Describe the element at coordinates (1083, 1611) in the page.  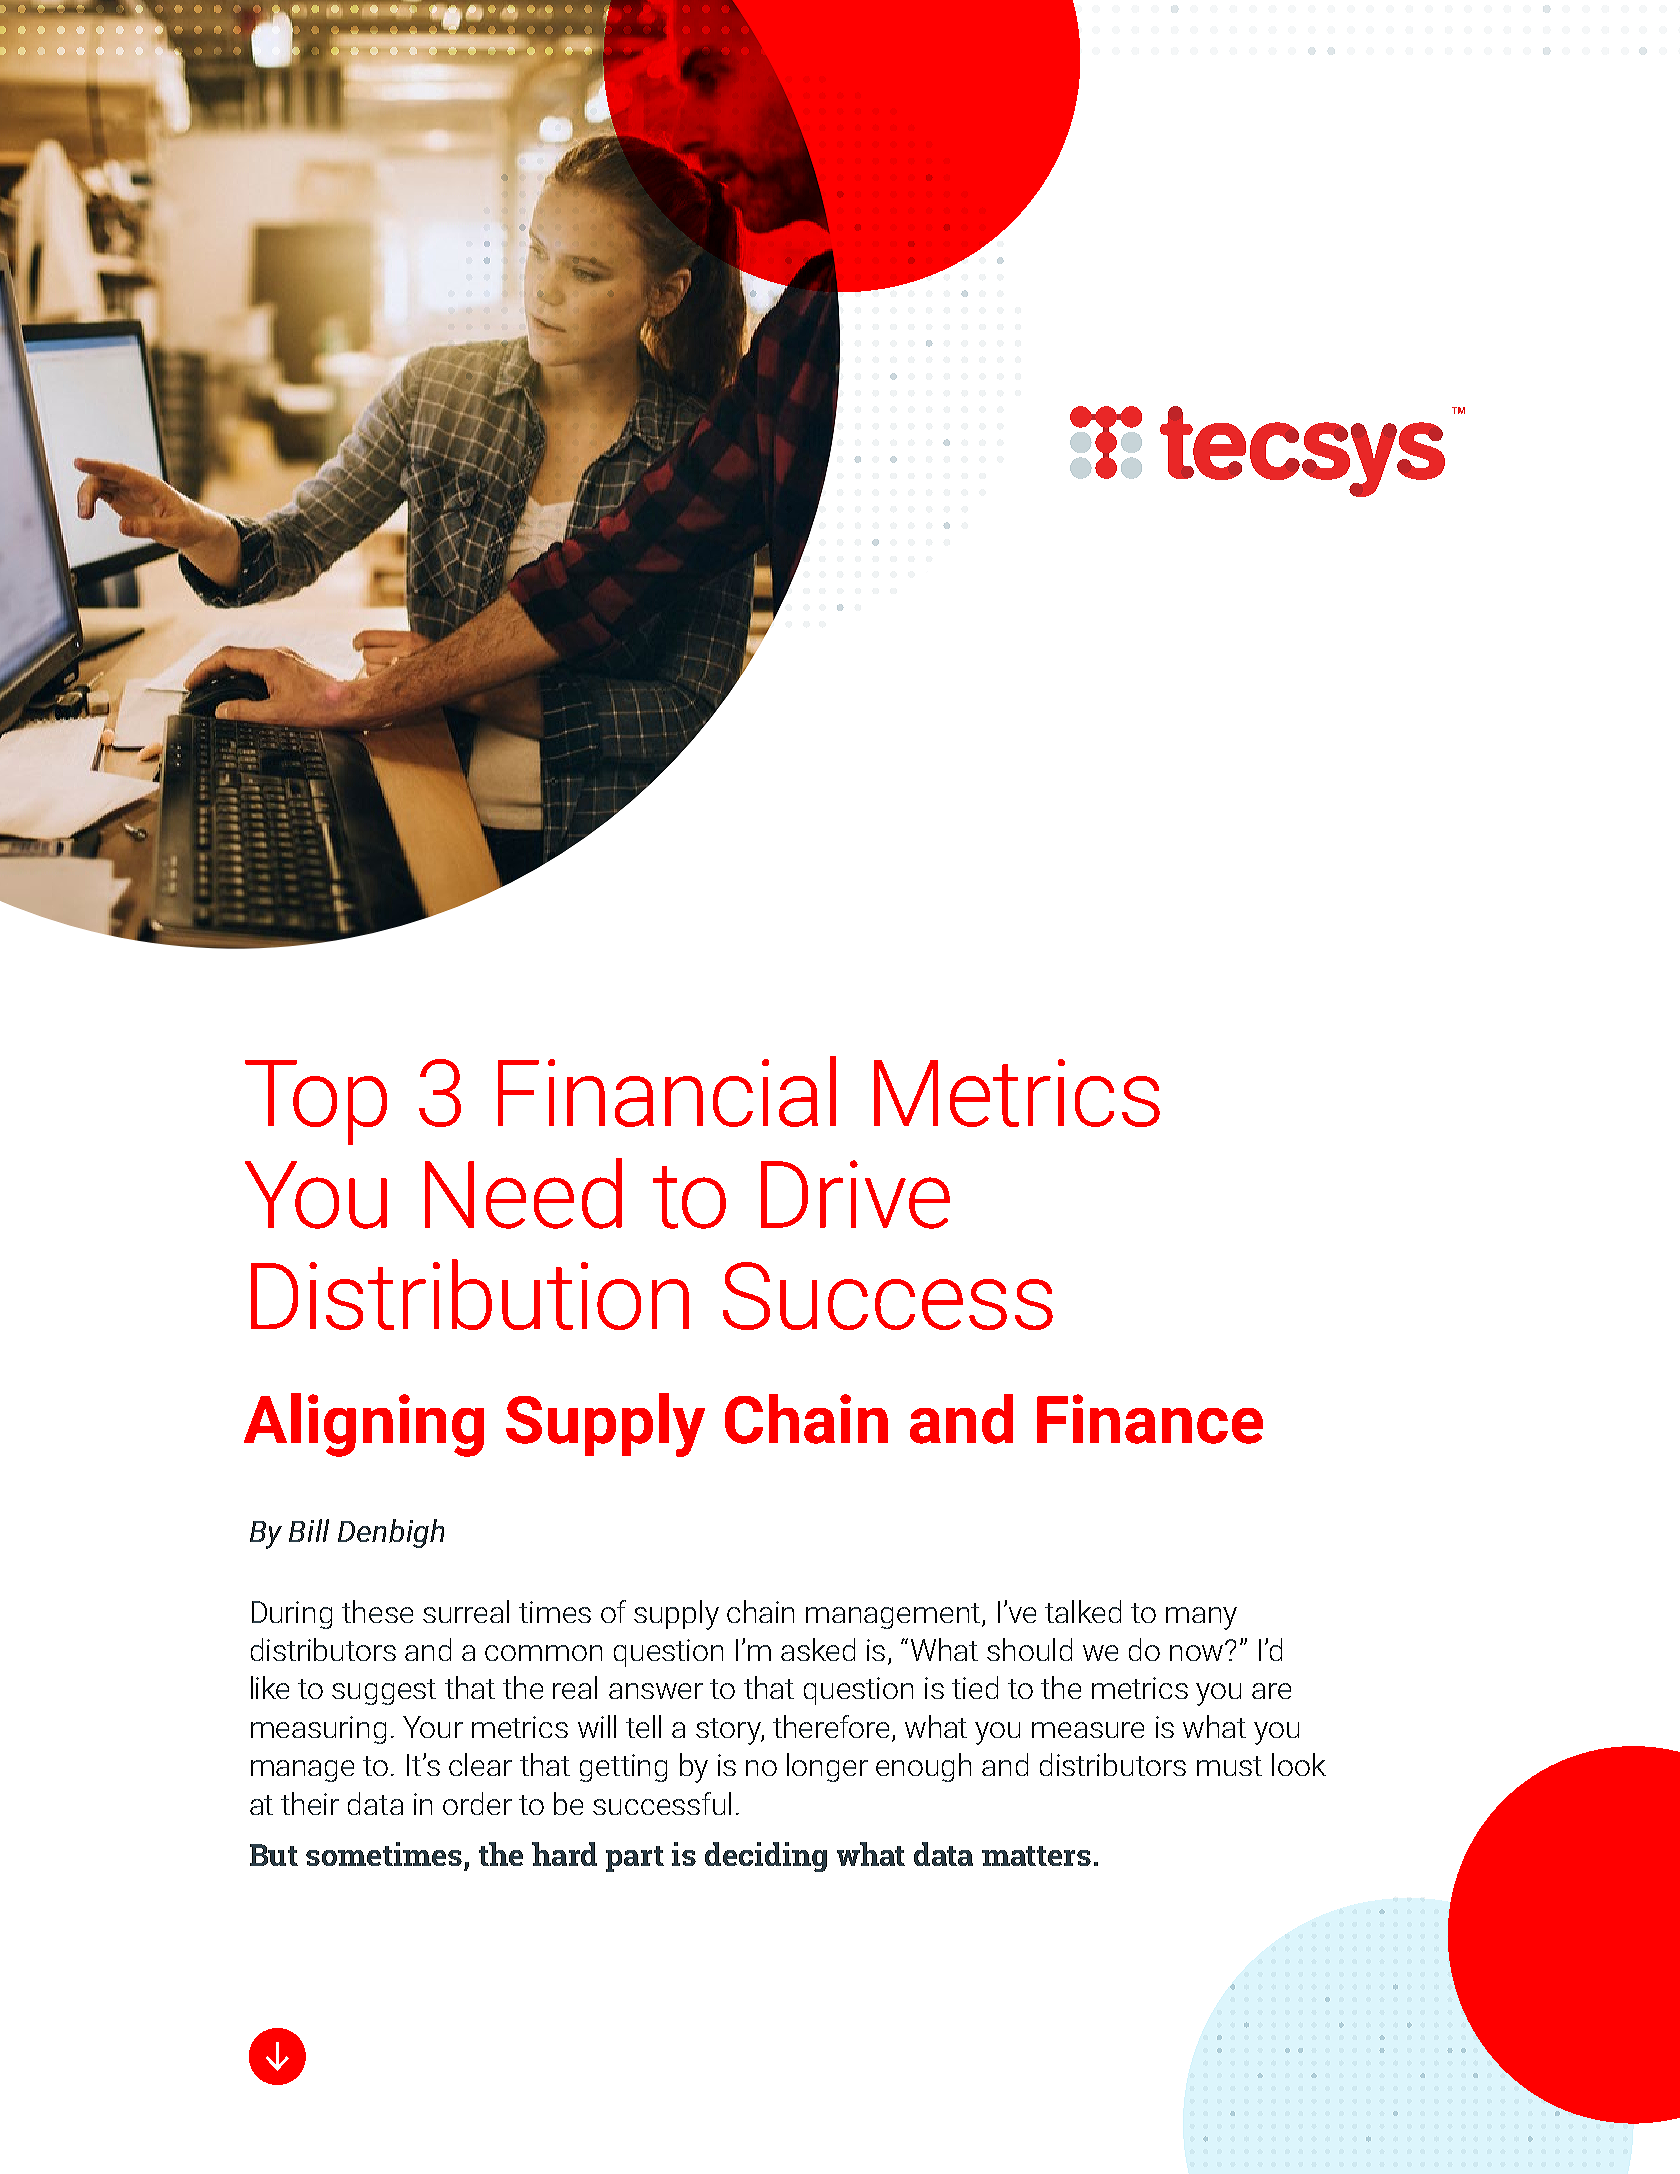
I see `talked` at that location.
